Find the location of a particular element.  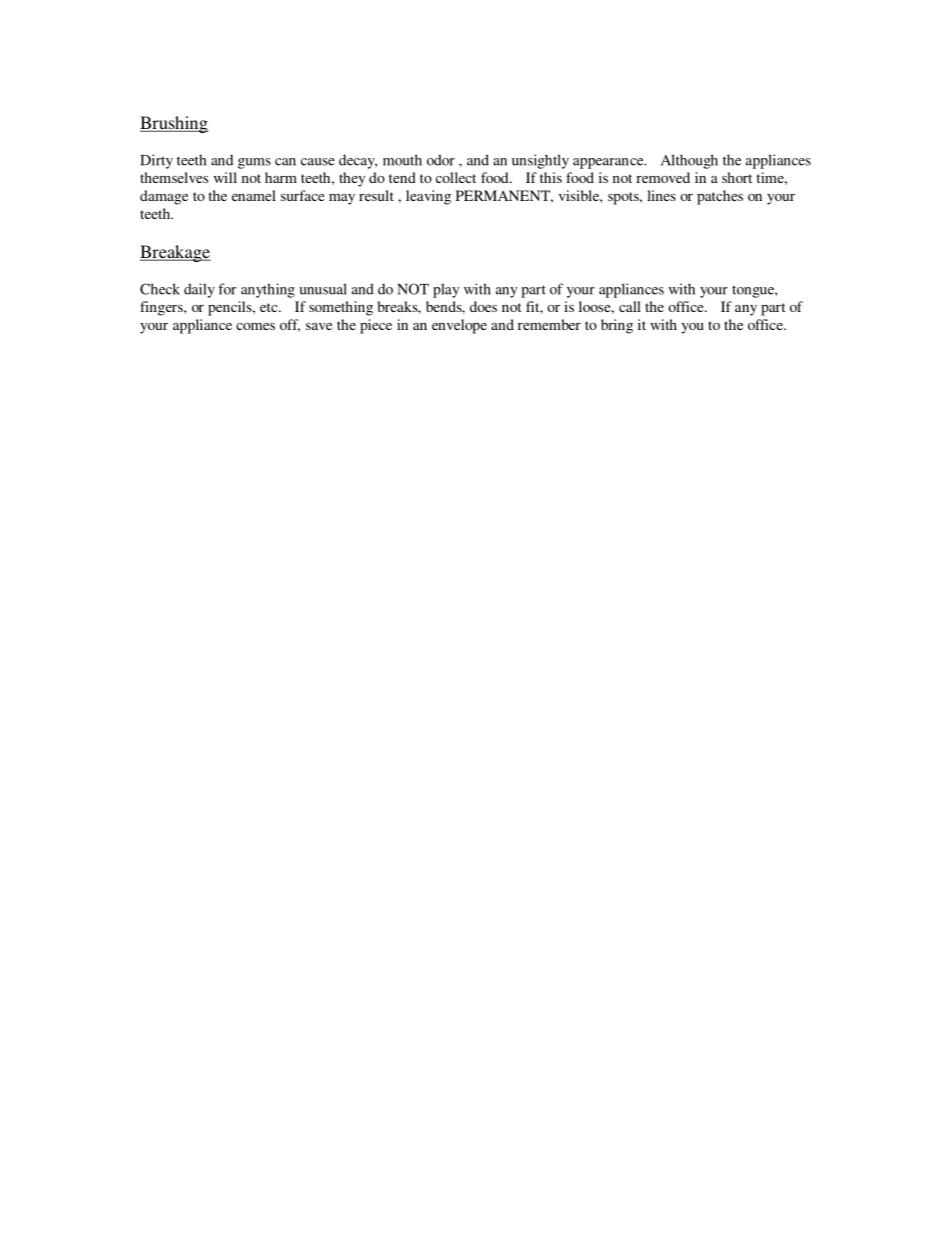

lines is located at coordinates (661, 195).
